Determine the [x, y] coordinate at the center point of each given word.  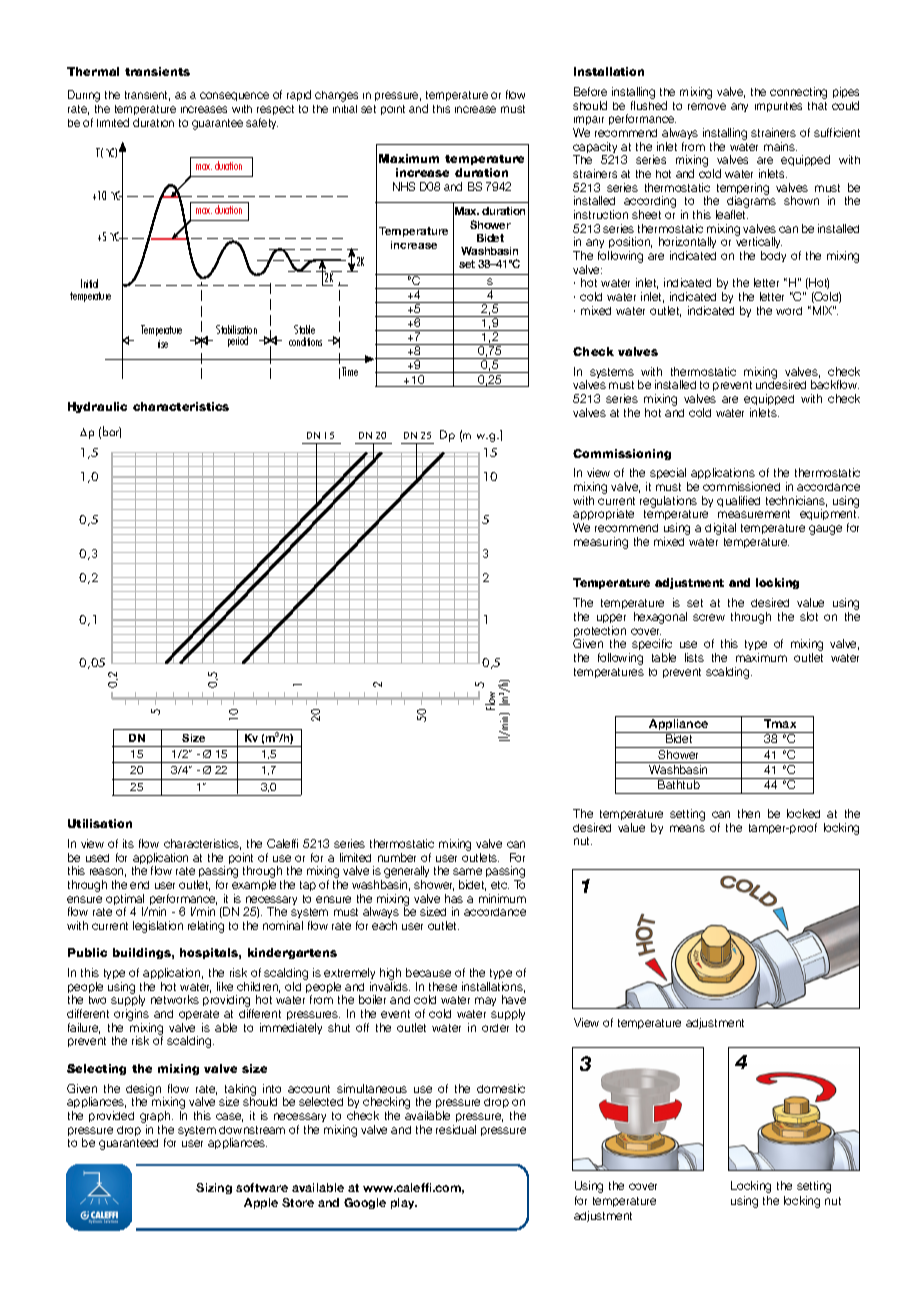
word [789, 311]
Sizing [214, 1188]
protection [600, 633]
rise [163, 344]
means [687, 828]
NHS [404, 186]
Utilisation [100, 823]
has [454, 898]
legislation [158, 927]
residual [456, 1129]
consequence [234, 96]
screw [709, 617]
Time [350, 371]
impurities [778, 107]
